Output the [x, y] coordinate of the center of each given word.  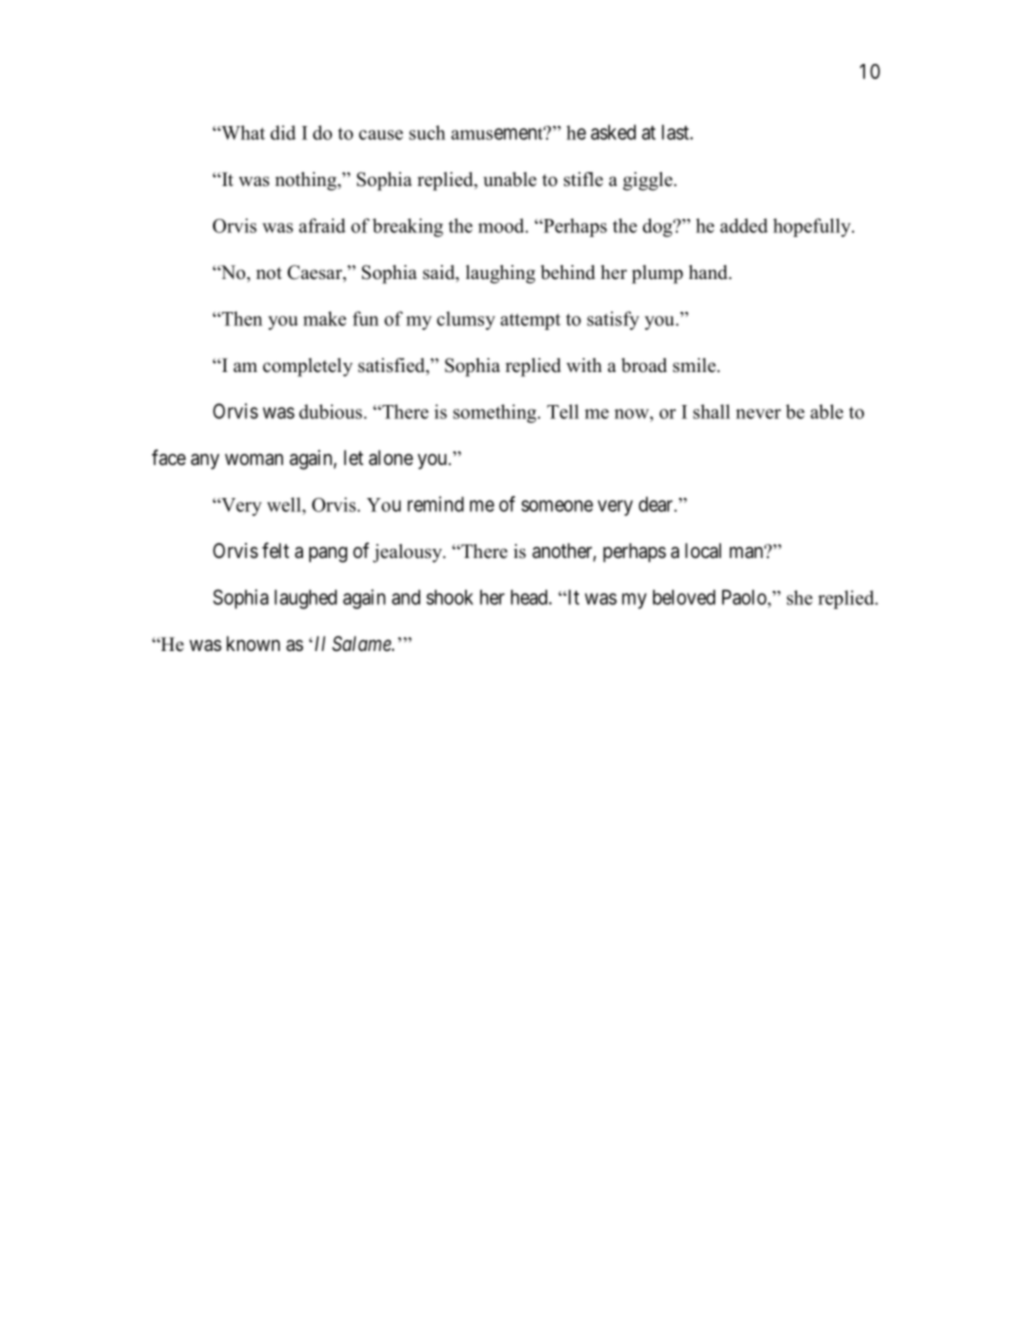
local [703, 551]
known [253, 643]
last [676, 132]
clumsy [466, 320]
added [744, 225]
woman [254, 459]
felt [275, 550]
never [758, 414]
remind [436, 504]
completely [308, 367]
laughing [500, 274]
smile [695, 365]
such [427, 132]
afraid [322, 225]
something [496, 413]
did [283, 132]
